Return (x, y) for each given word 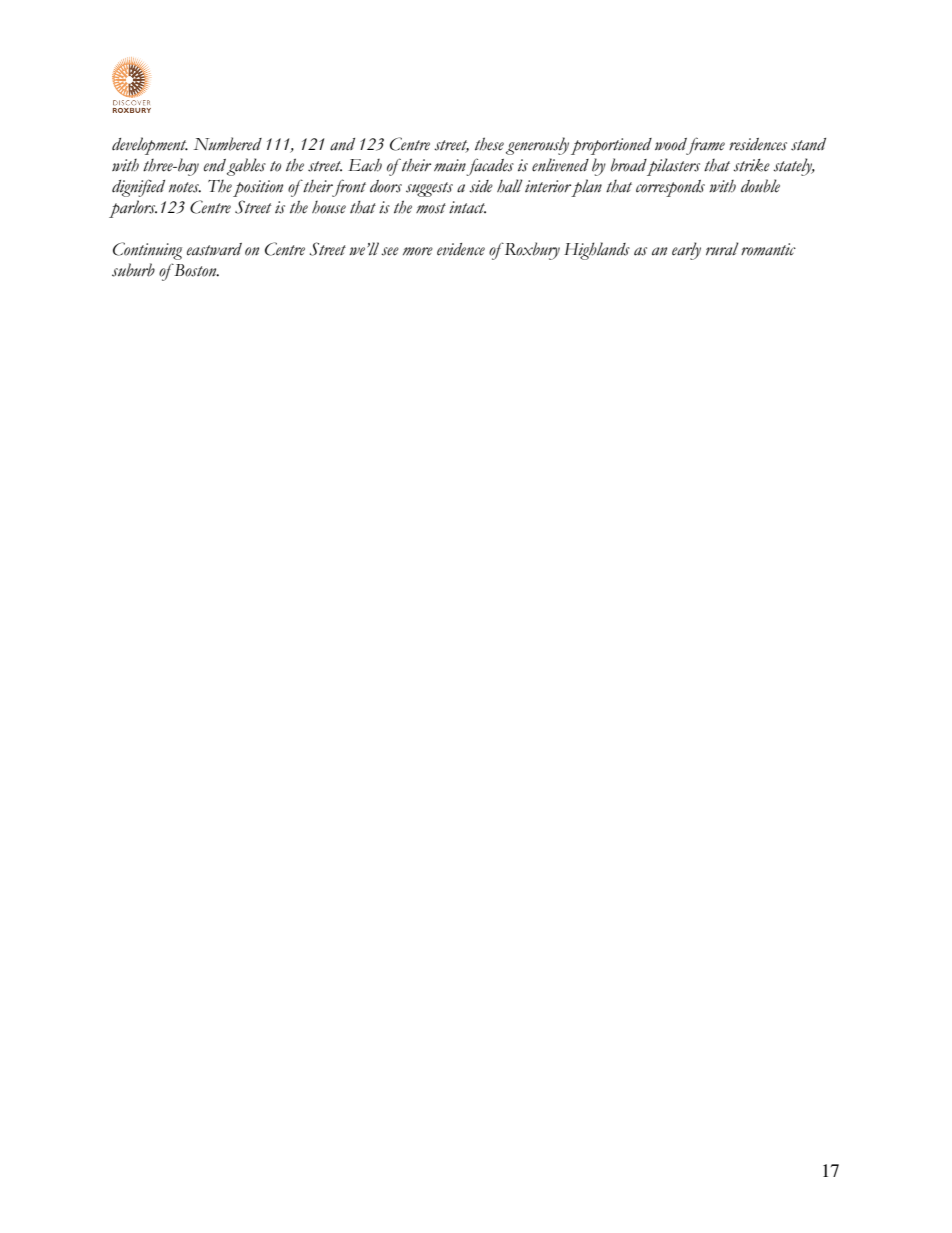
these (489, 144)
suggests (429, 189)
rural (722, 248)
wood (672, 145)
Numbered (227, 144)
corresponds (670, 188)
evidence (461, 249)
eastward (214, 249)
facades (490, 167)
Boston (195, 270)
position (258, 188)
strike (751, 165)
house (329, 207)
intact (467, 207)
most (431, 208)
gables (246, 167)
